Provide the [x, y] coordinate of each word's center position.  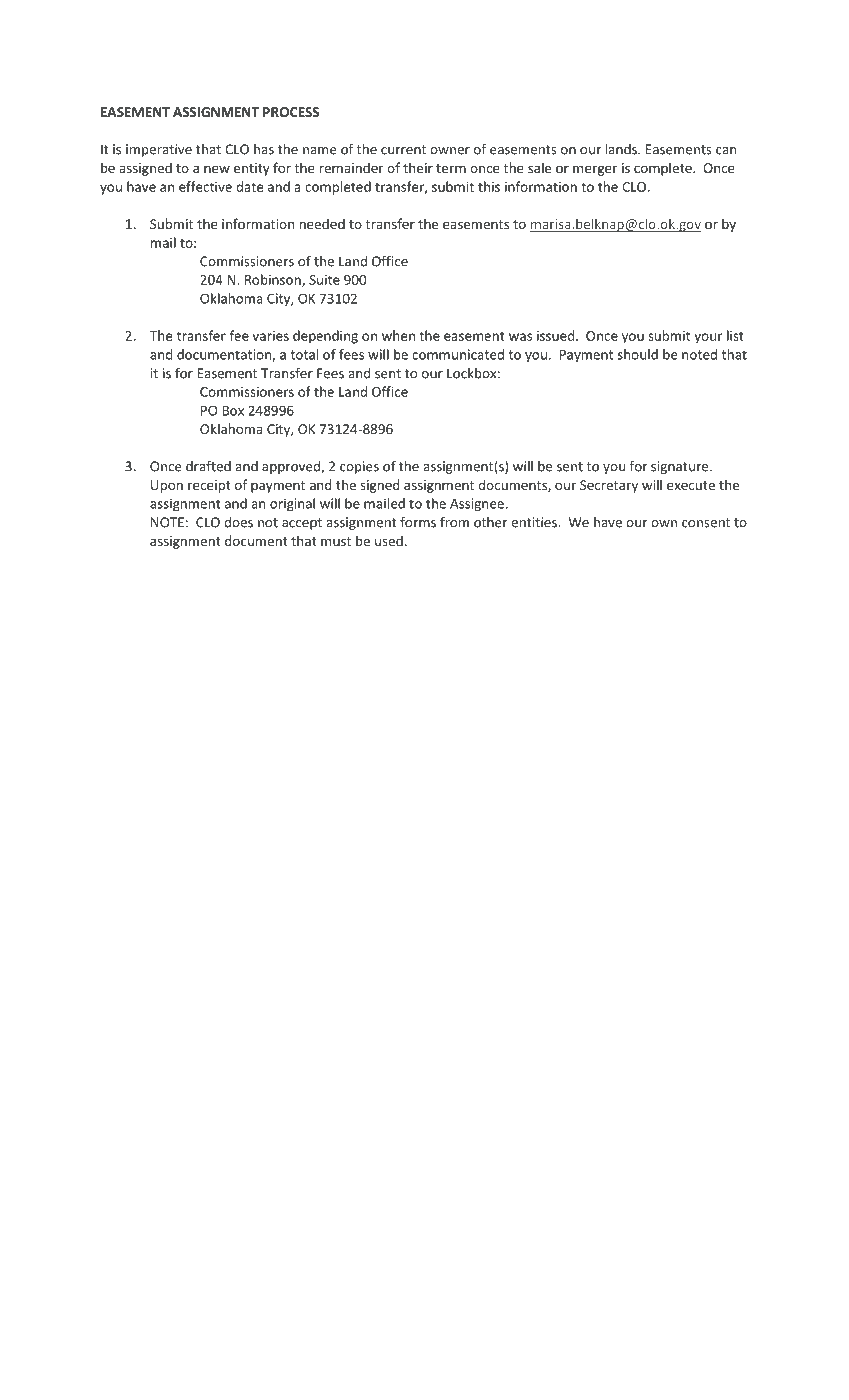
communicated [458, 354]
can [726, 151]
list [735, 335]
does [238, 522]
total [304, 354]
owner [450, 151]
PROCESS [291, 112]
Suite [324, 280]
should [638, 354]
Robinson [274, 280]
